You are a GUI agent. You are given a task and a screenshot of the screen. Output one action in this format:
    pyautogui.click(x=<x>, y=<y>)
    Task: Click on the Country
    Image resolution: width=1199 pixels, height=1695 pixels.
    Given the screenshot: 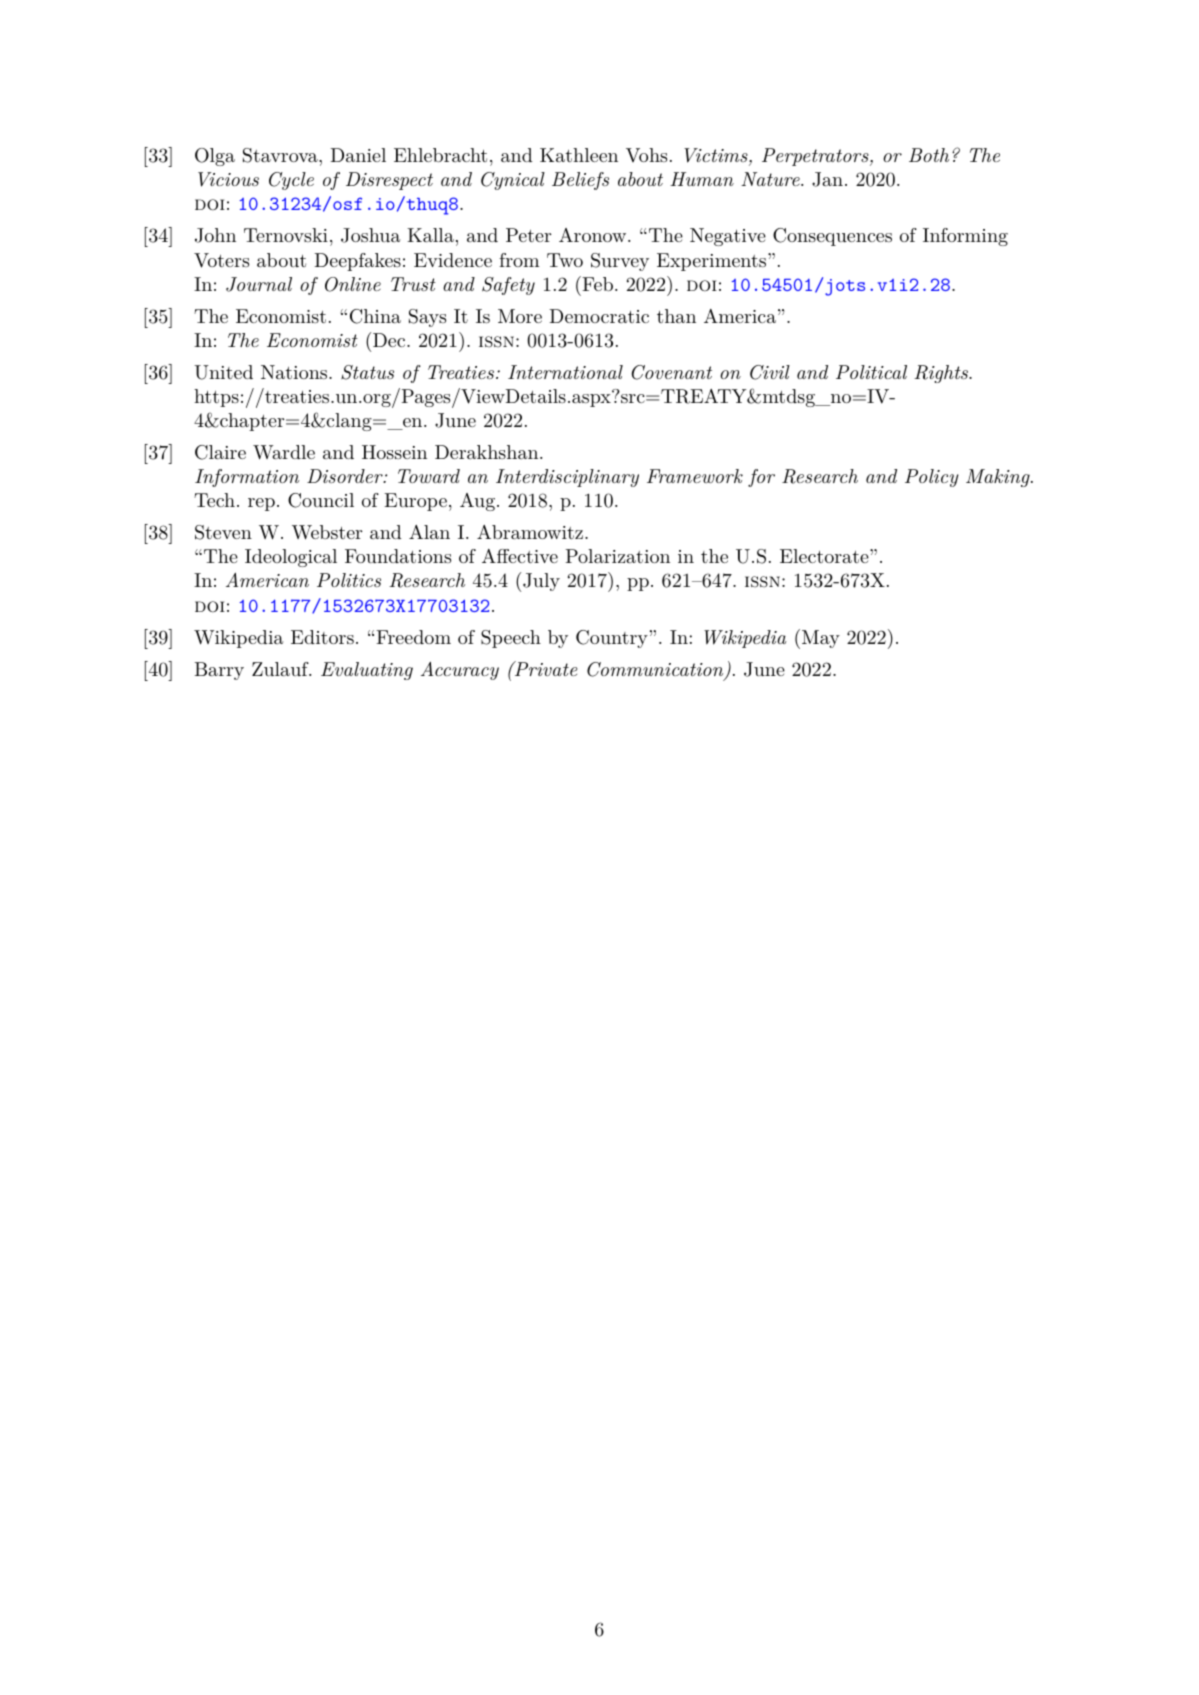 What is the action you would take?
    pyautogui.click(x=612, y=639)
